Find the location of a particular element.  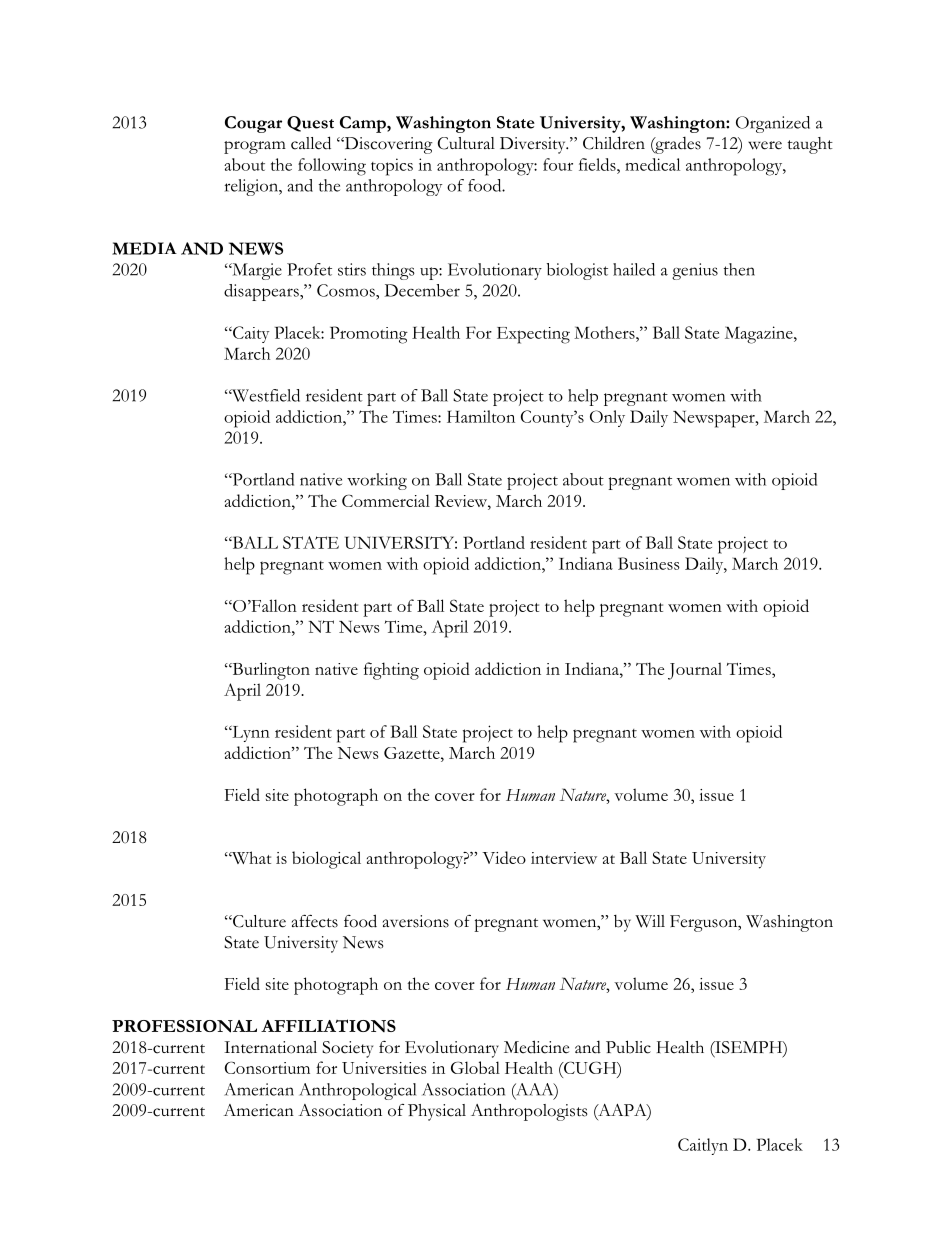

Cultural is located at coordinates (466, 143).
